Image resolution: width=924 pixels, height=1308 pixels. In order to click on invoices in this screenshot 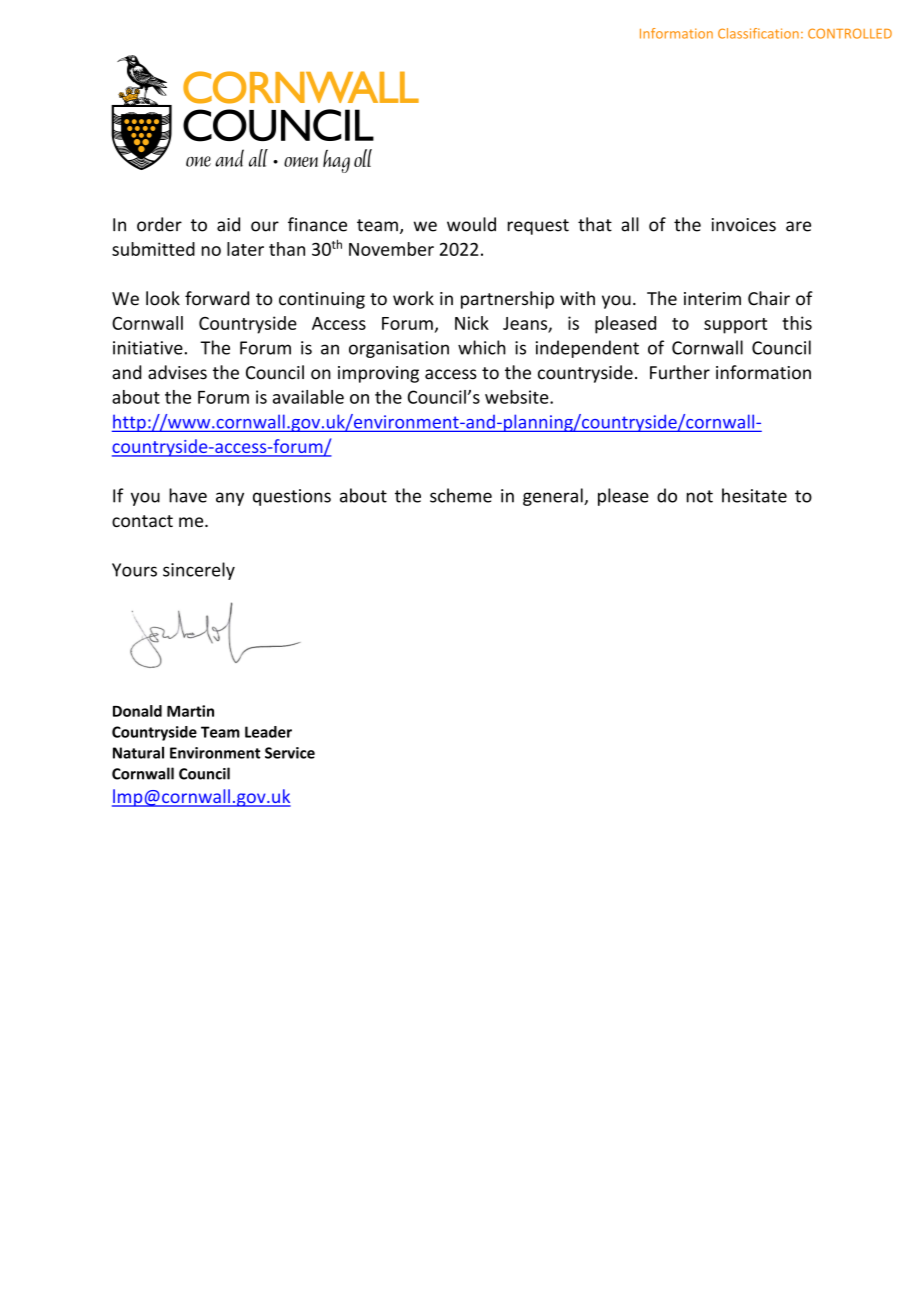, I will do `click(744, 225)`.
